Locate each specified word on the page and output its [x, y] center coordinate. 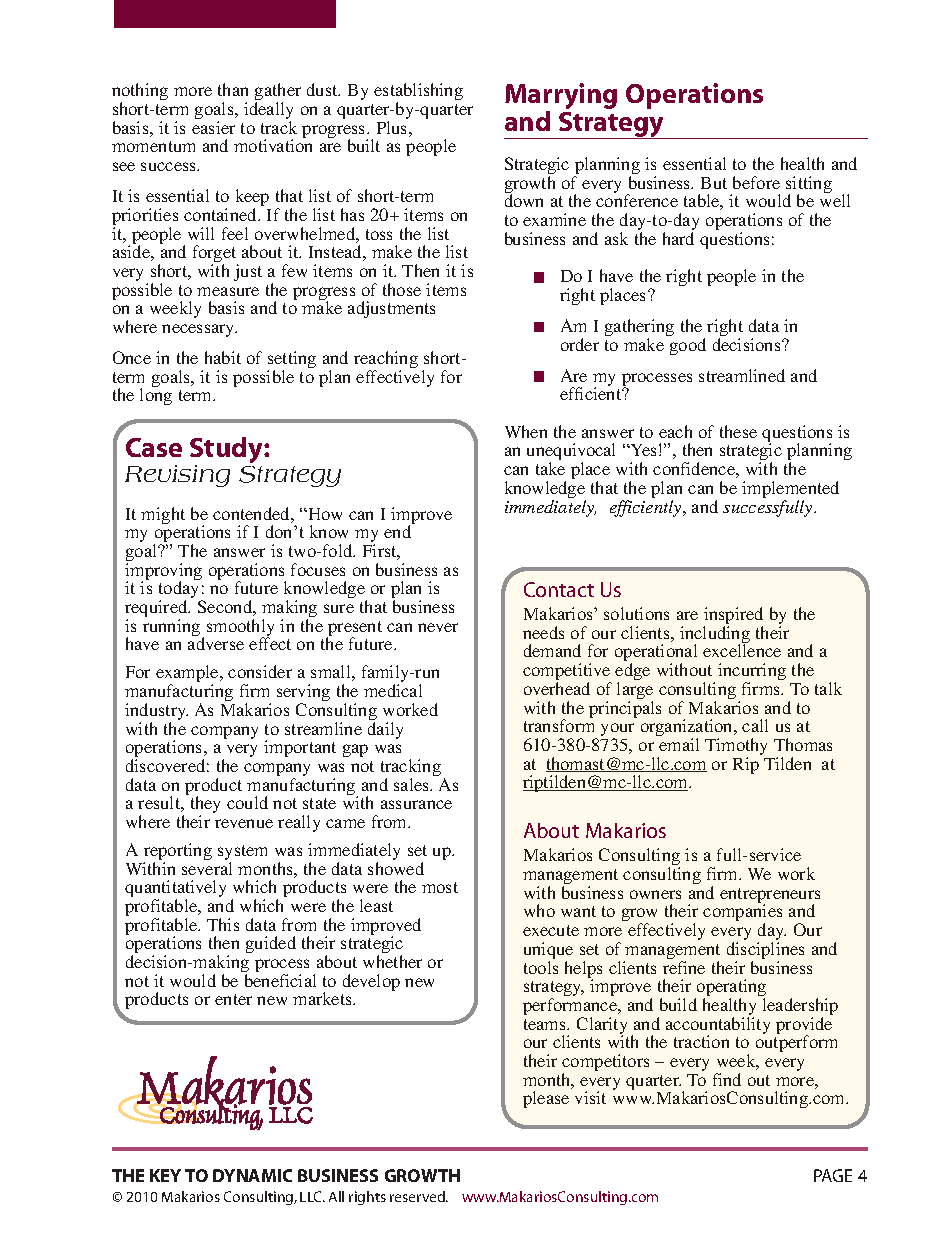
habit [223, 357]
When [526, 431]
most [440, 887]
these [738, 431]
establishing [418, 93]
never [438, 627]
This [223, 924]
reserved [418, 1196]
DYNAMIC [252, 1175]
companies [742, 914]
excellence [742, 650]
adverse [216, 643]
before [756, 182]
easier [213, 127]
